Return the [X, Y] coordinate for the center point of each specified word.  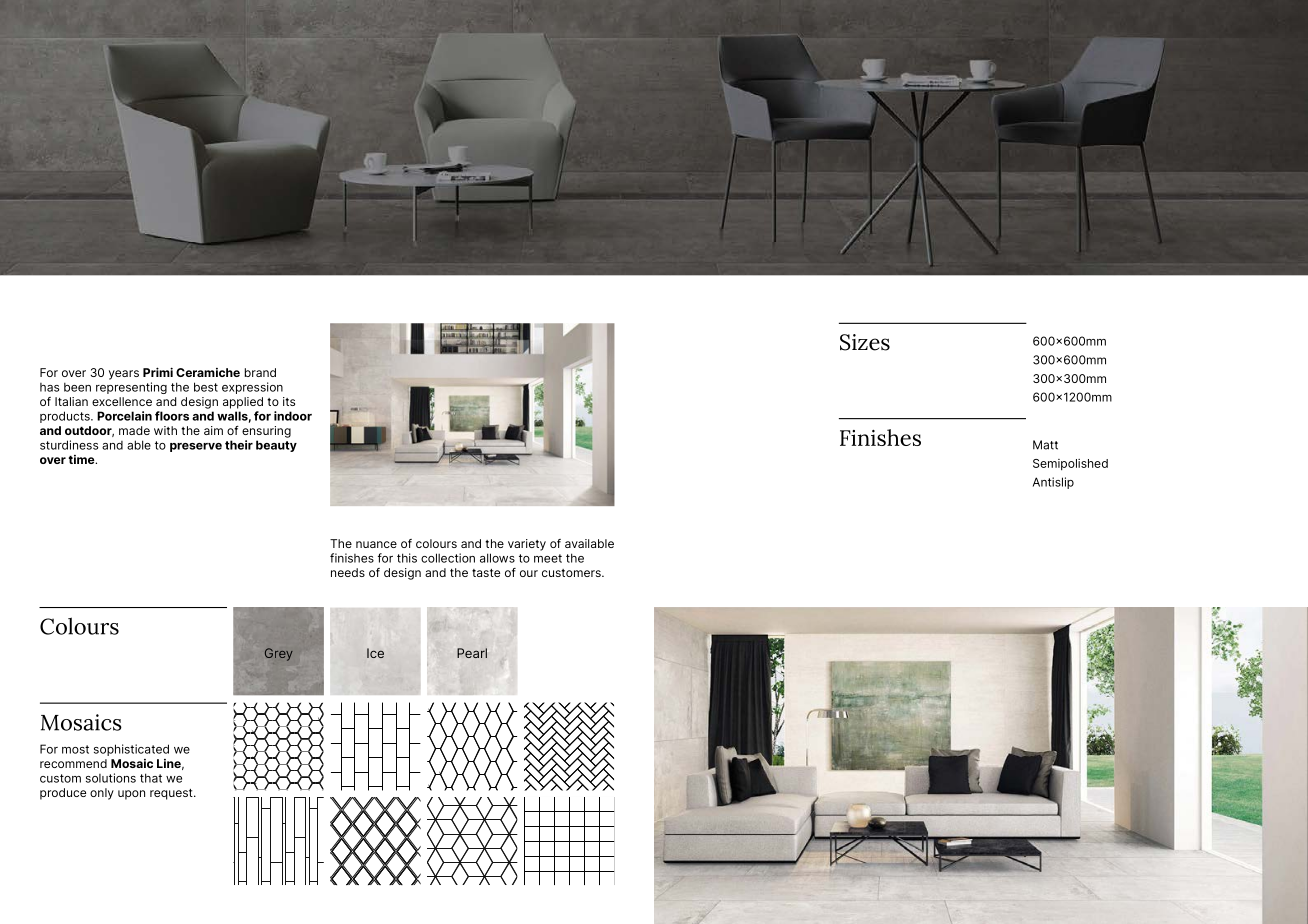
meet [548, 558]
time [83, 459]
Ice [375, 653]
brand [260, 372]
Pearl [472, 653]
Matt [1045, 445]
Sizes [865, 342]
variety [527, 545]
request [172, 794]
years [124, 375]
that [151, 778]
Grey [279, 654]
